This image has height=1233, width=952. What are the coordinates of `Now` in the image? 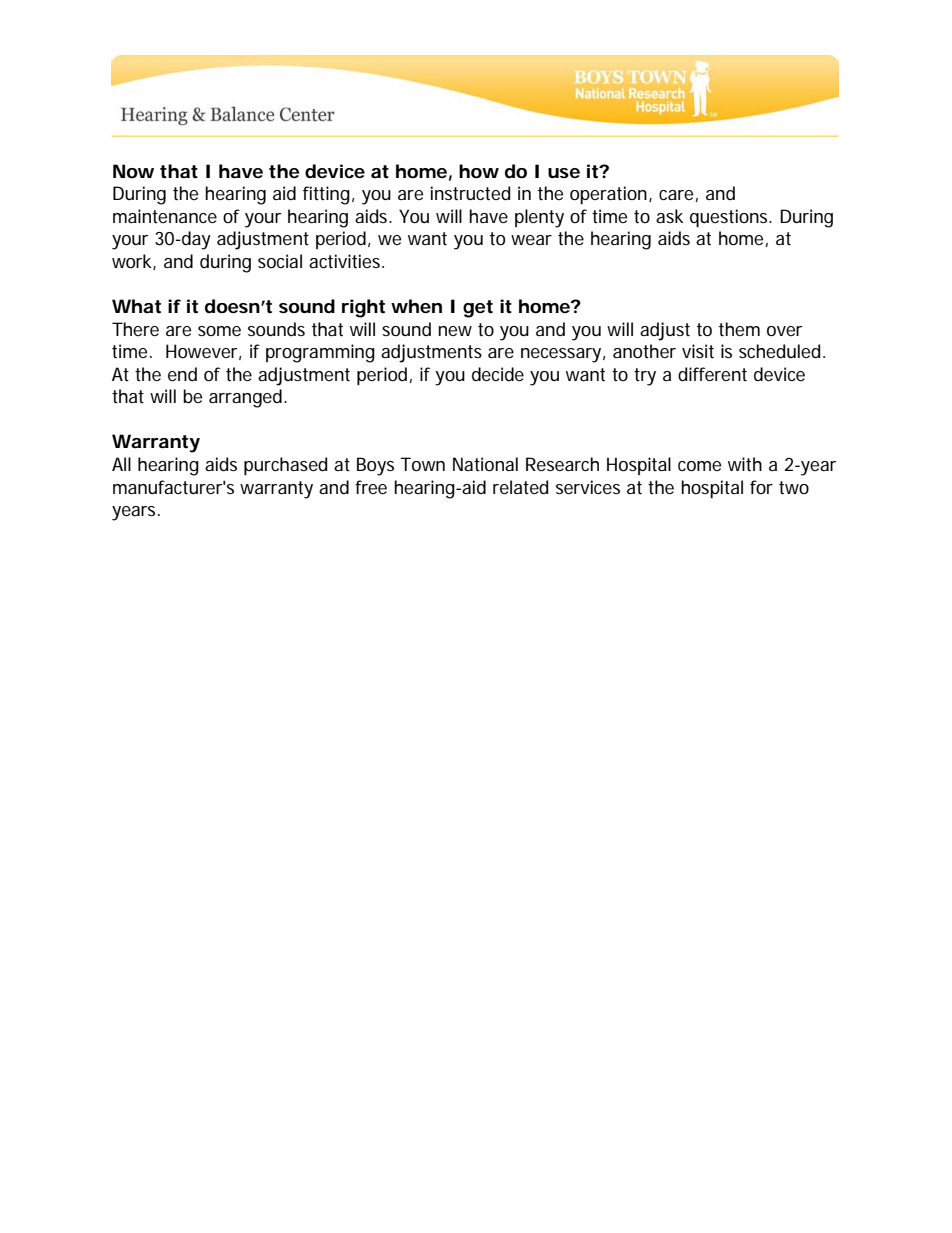 It's located at (133, 171).
